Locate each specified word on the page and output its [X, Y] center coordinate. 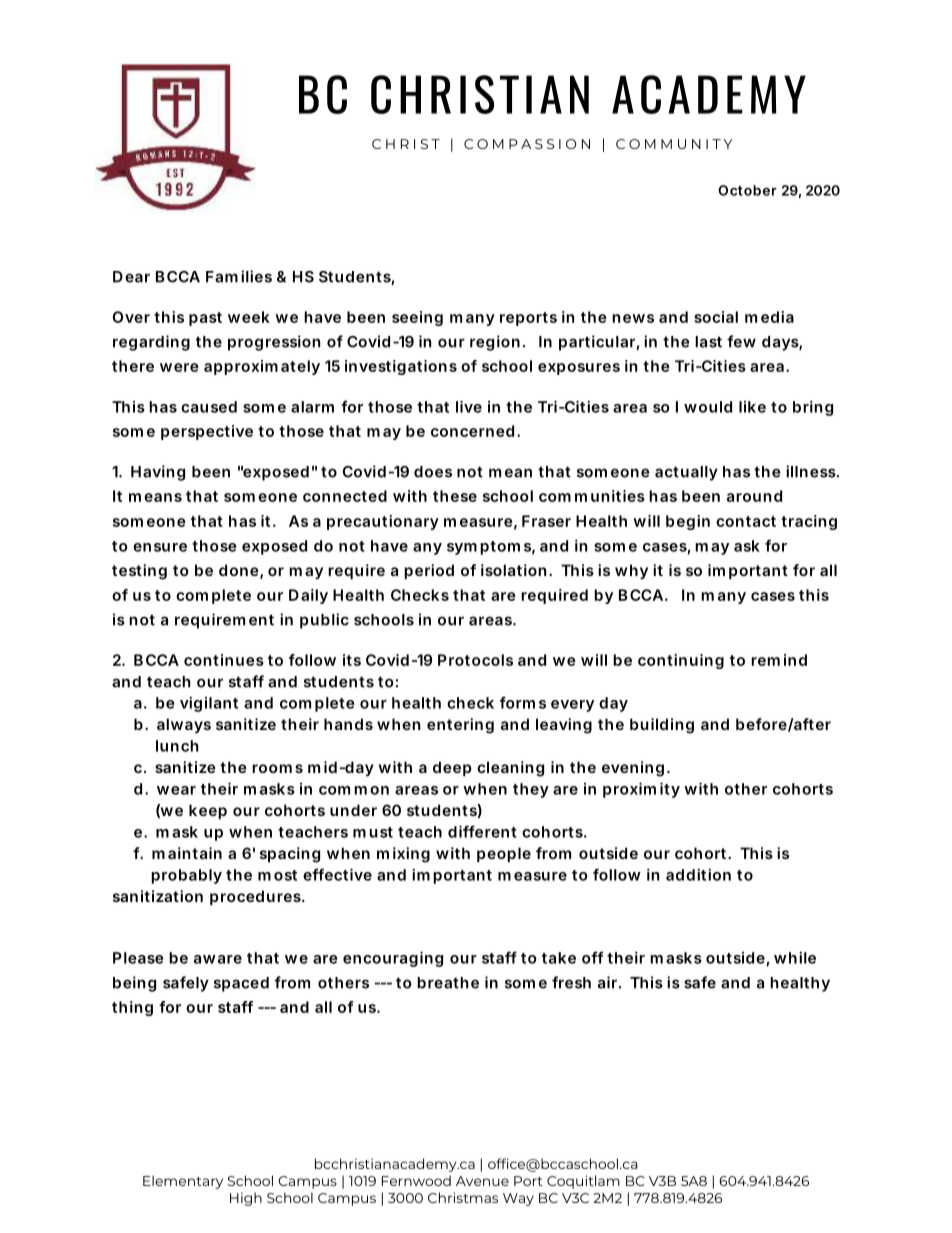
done [241, 571]
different [482, 831]
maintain [187, 853]
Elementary [183, 1182]
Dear [131, 277]
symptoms [491, 548]
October [747, 190]
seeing [417, 318]
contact [746, 521]
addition [698, 875]
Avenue [482, 1181]
